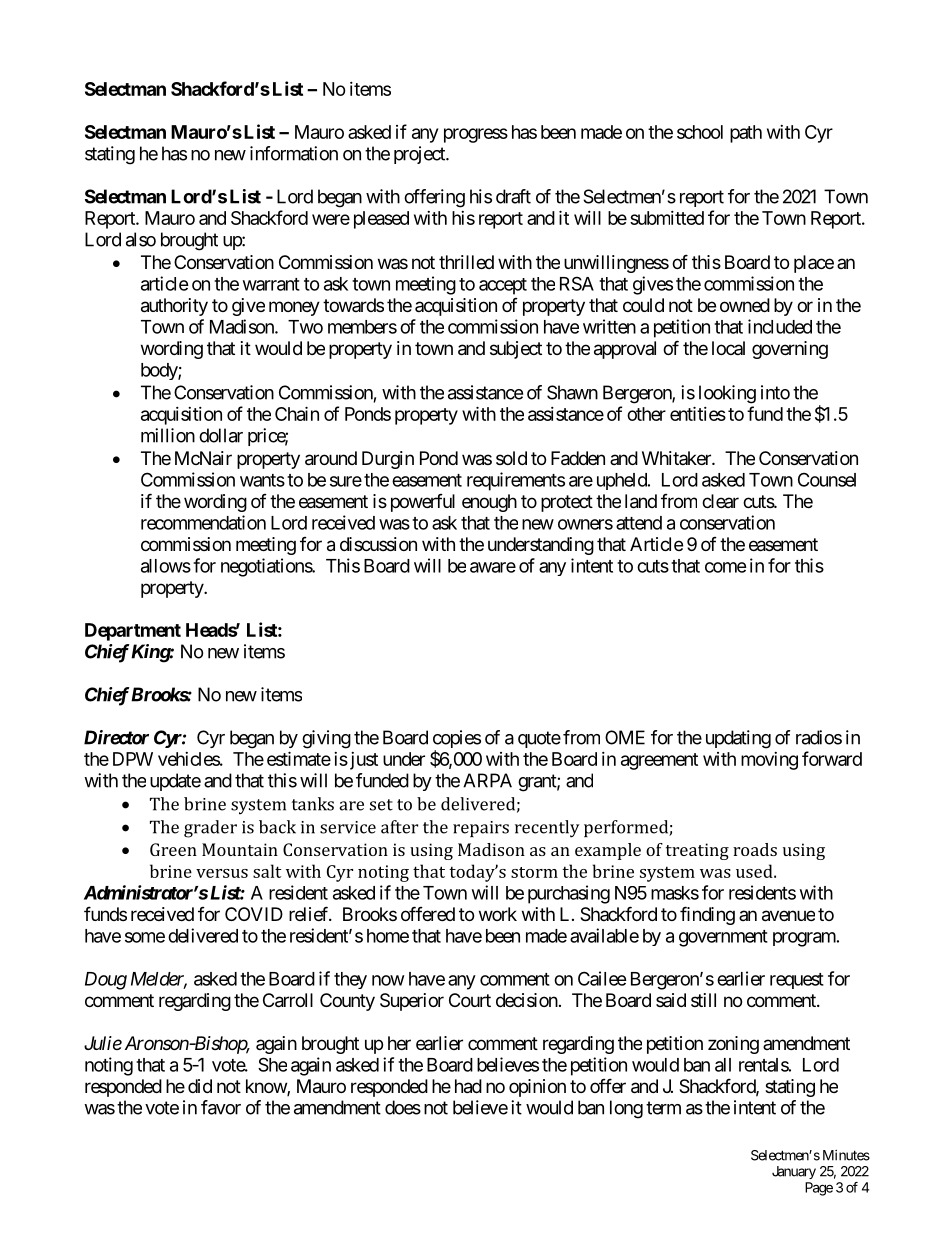 The image size is (952, 1233). I want to click on information, so click(294, 153).
